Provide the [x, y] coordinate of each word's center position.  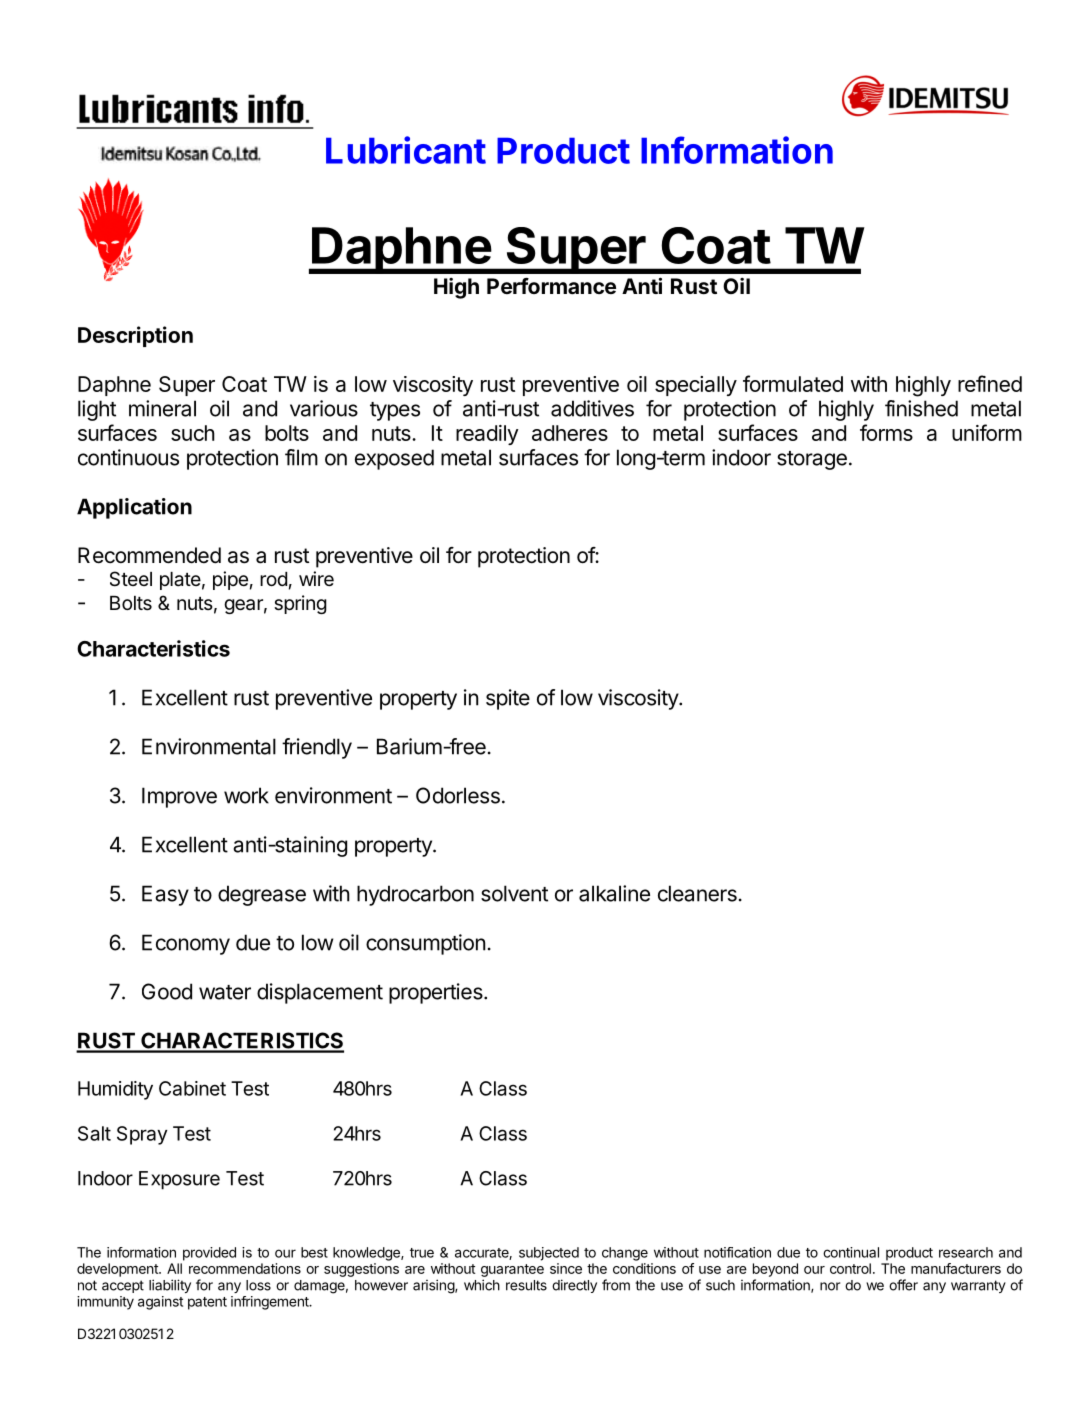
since [566, 1268]
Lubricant [406, 150]
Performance [551, 286]
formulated [793, 383]
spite [508, 699]
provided [209, 1254]
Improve [179, 797]
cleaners [697, 893]
